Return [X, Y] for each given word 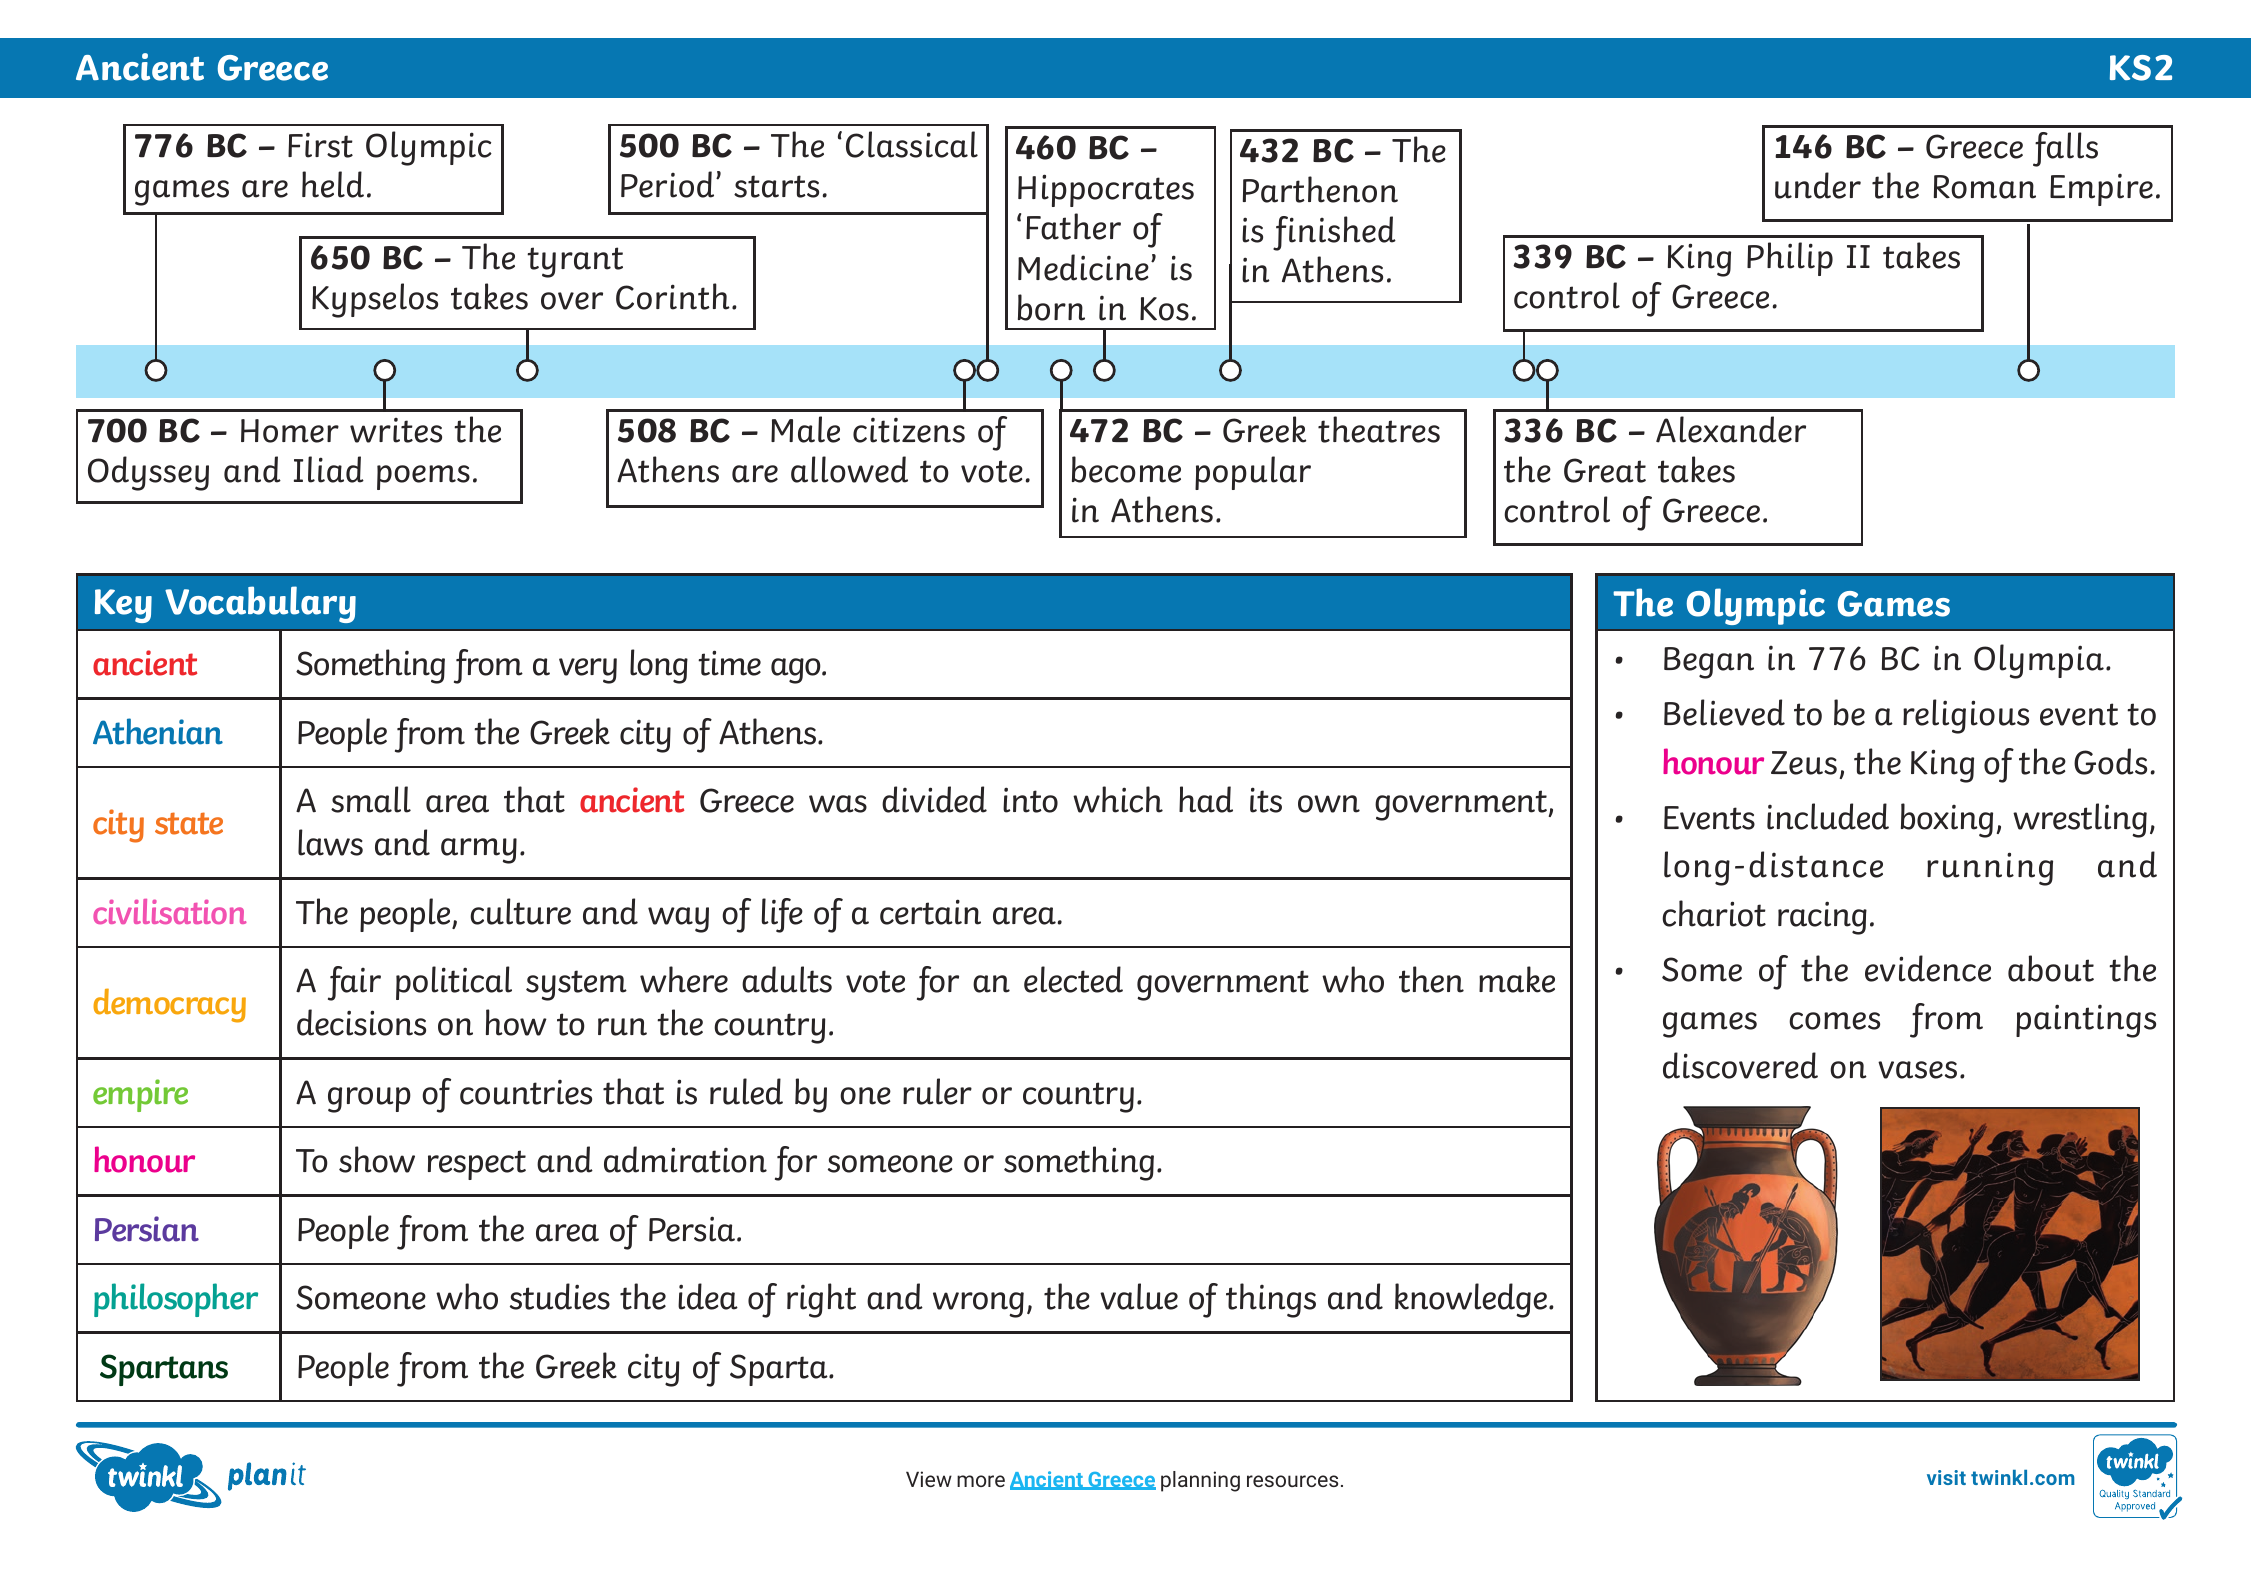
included [1828, 816]
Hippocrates [1106, 190]
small [371, 799]
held [333, 184]
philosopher [176, 1300]
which [1118, 799]
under [1818, 185]
